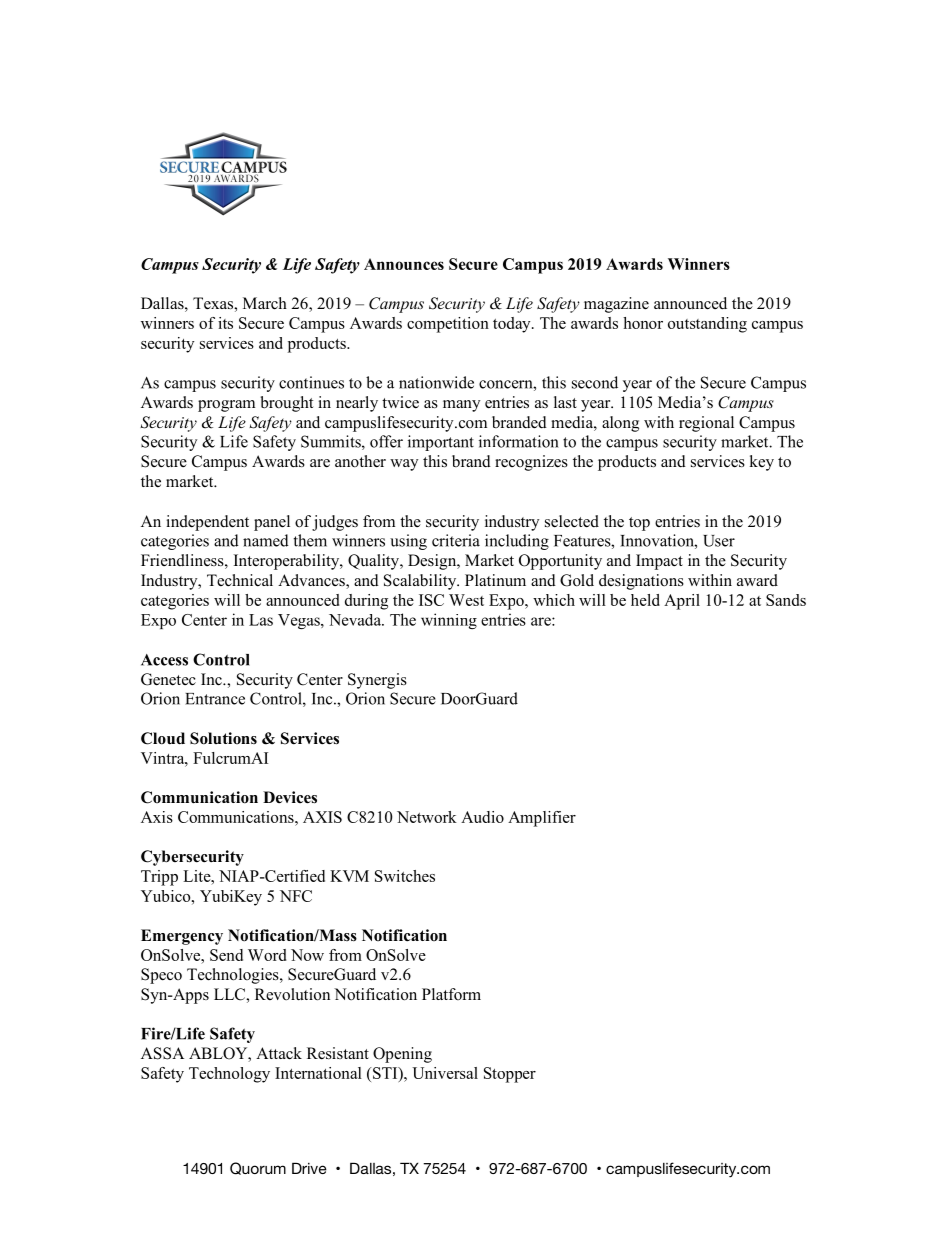  I want to click on User, so click(719, 541).
